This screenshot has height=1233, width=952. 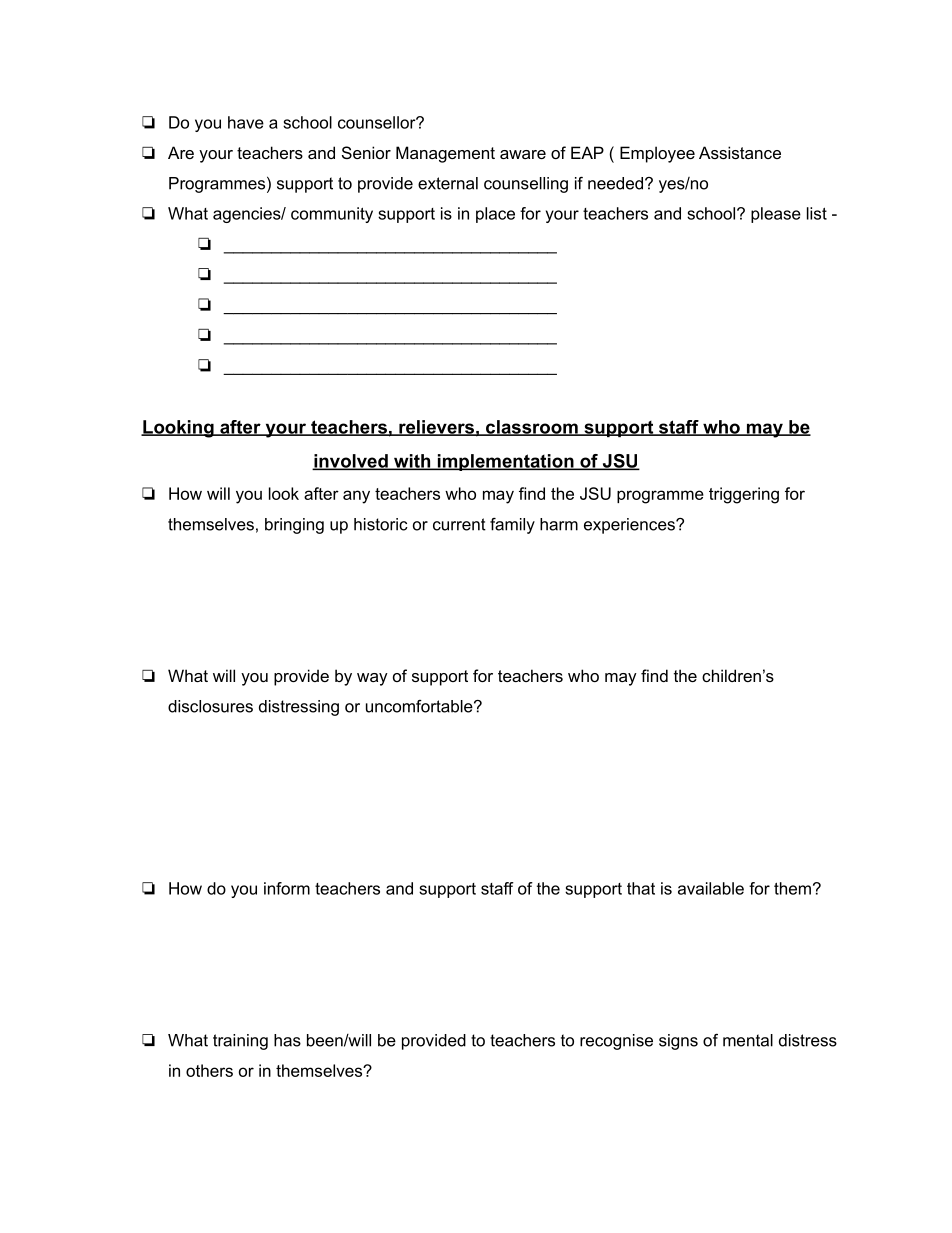 What do you see at coordinates (740, 152) in the screenshot?
I see `Assistance` at bounding box center [740, 152].
